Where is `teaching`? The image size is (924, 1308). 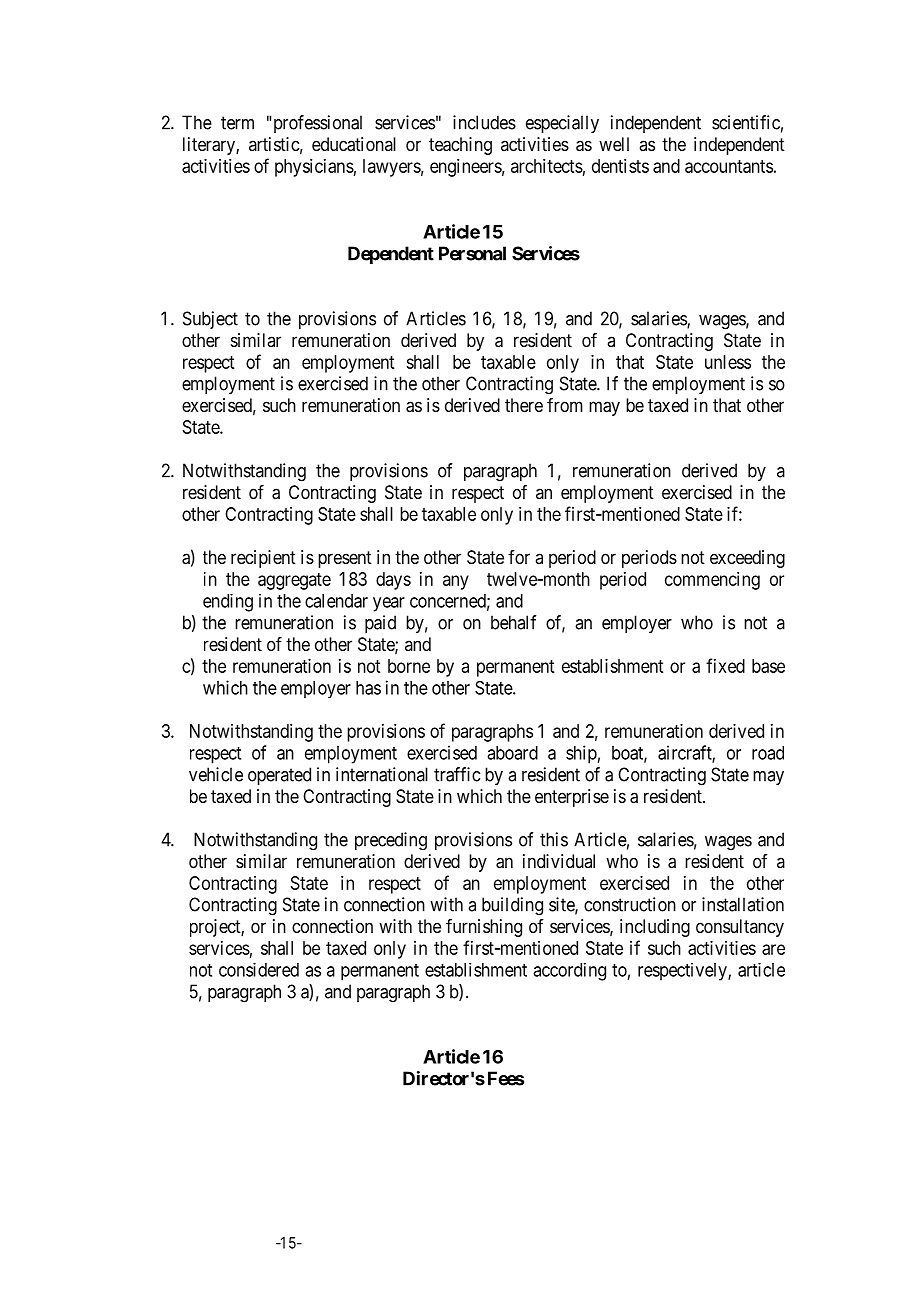
teaching is located at coordinates (460, 146).
